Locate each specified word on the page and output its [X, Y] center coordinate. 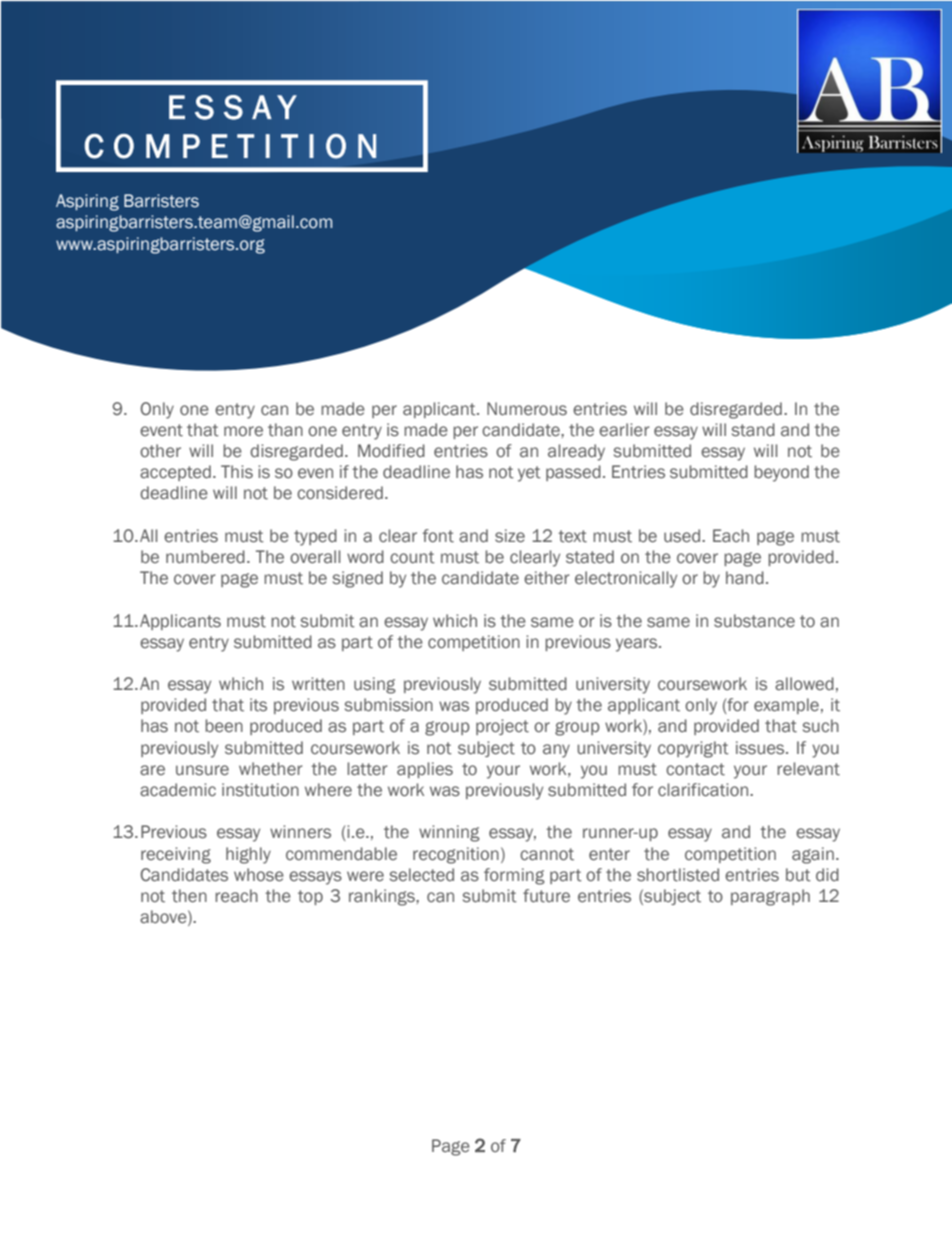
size [510, 536]
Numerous [527, 409]
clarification [704, 790]
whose [259, 875]
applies [425, 770]
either [547, 578]
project [502, 727]
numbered [205, 557]
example [786, 706]
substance [754, 621]
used [683, 536]
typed [315, 537]
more [243, 431]
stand [753, 430]
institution [260, 790]
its [258, 705]
